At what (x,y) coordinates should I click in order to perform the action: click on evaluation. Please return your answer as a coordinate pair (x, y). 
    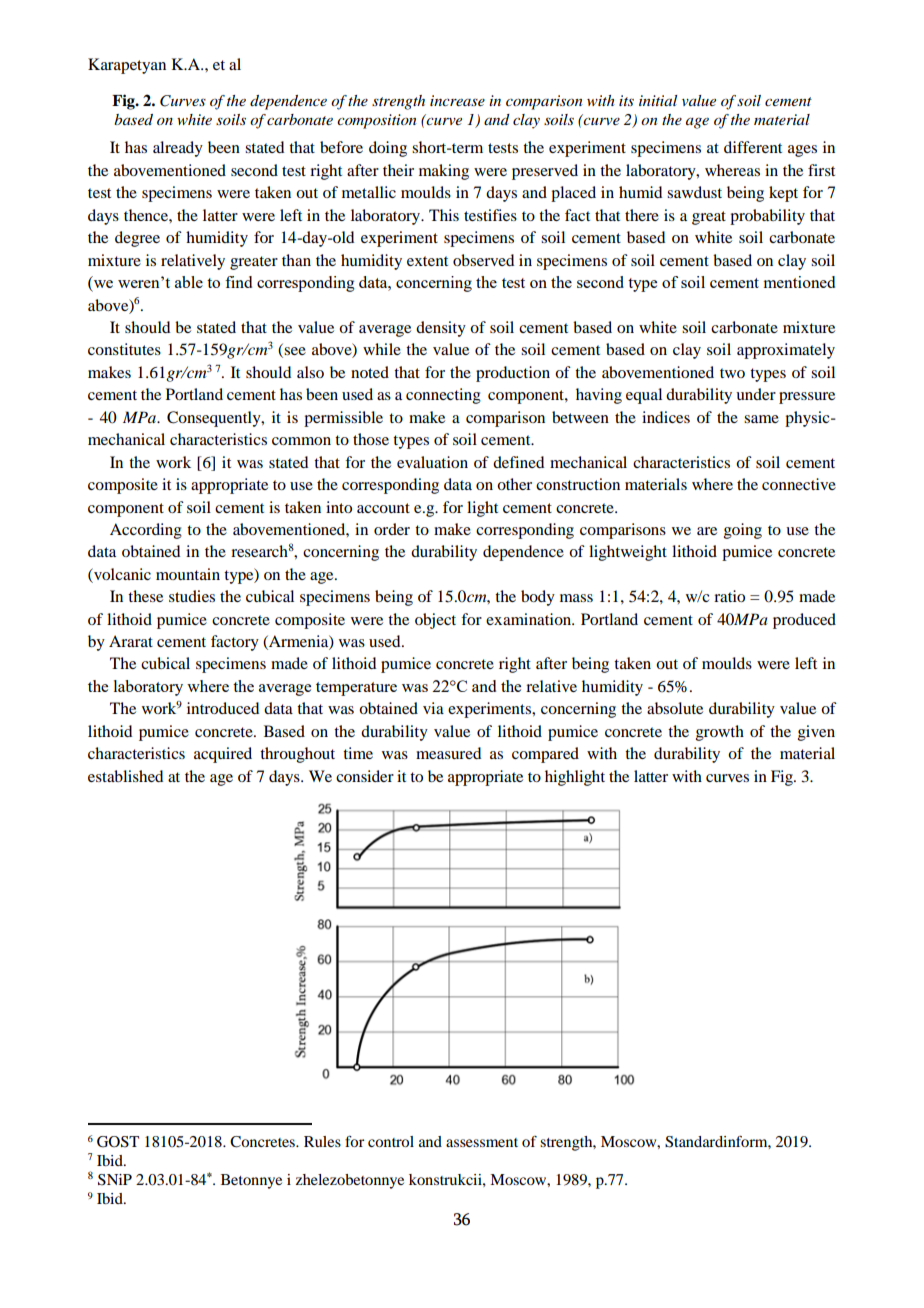
    Looking at the image, I should click on (432, 462).
